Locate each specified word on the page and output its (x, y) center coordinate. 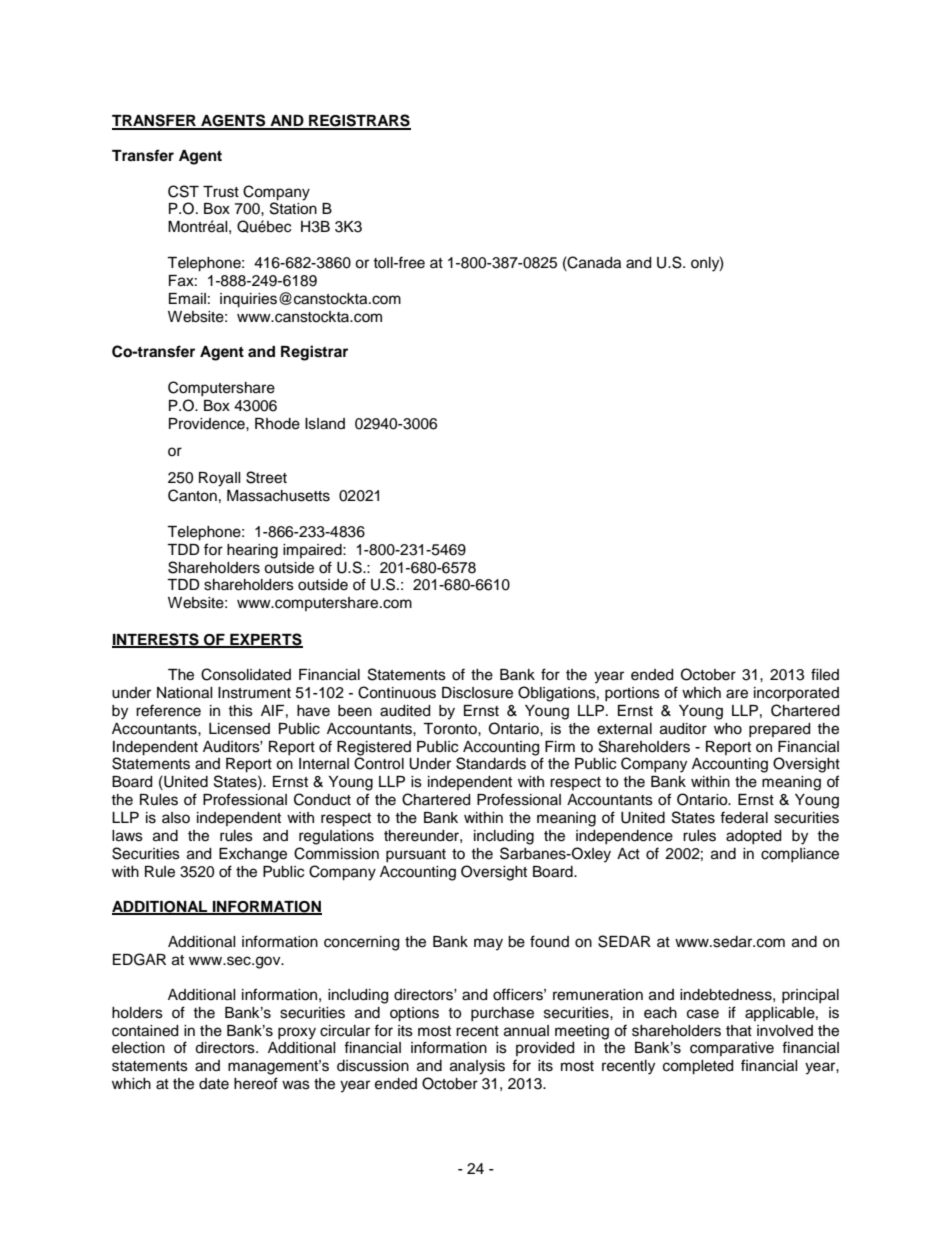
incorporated (796, 694)
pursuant (416, 855)
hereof (256, 1083)
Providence (208, 424)
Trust (221, 192)
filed (825, 674)
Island (325, 424)
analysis (477, 1067)
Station (293, 208)
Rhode (277, 424)
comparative (732, 1049)
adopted (753, 837)
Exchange (253, 855)
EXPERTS (265, 640)
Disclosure (477, 693)
